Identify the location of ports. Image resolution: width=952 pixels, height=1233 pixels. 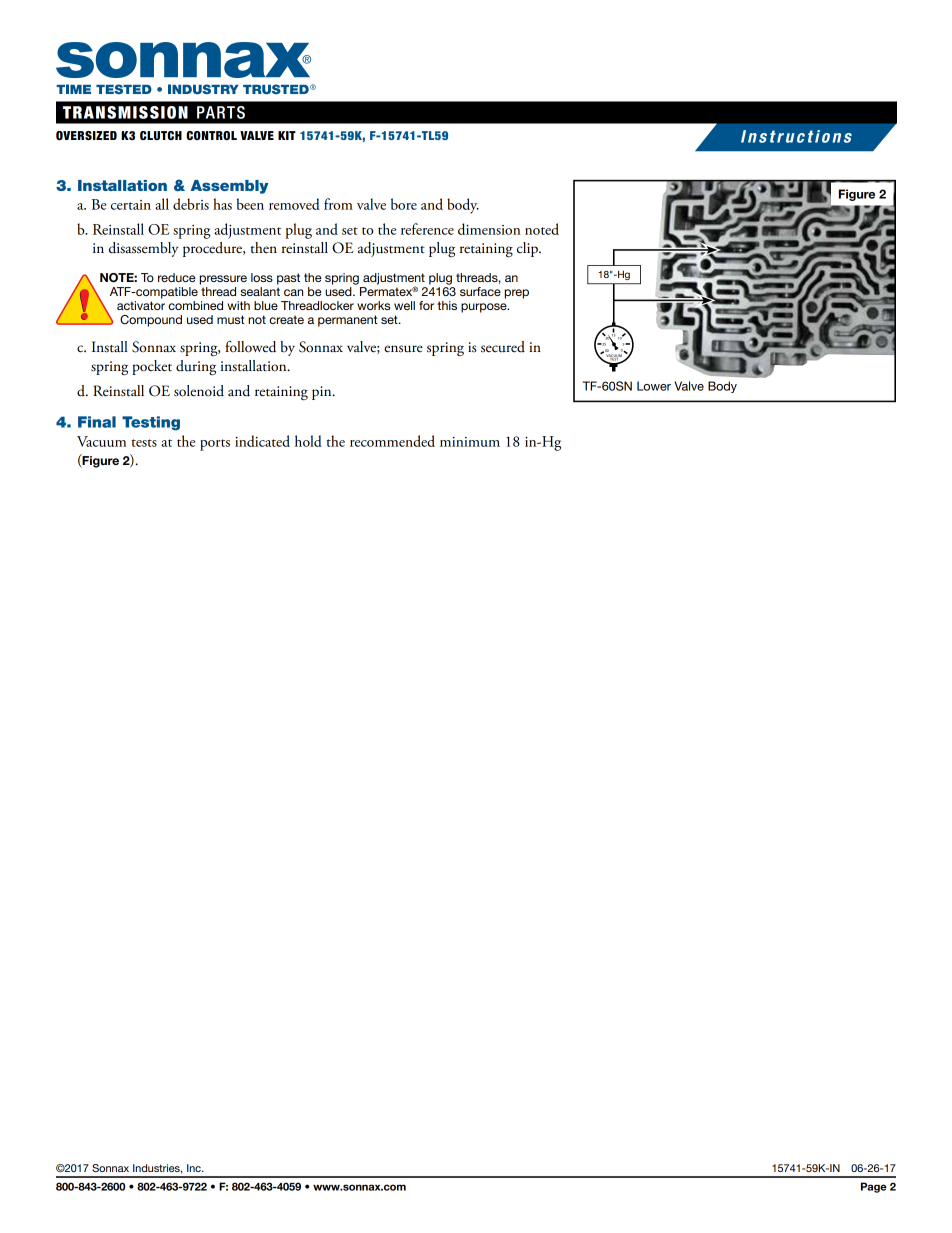
(215, 445).
